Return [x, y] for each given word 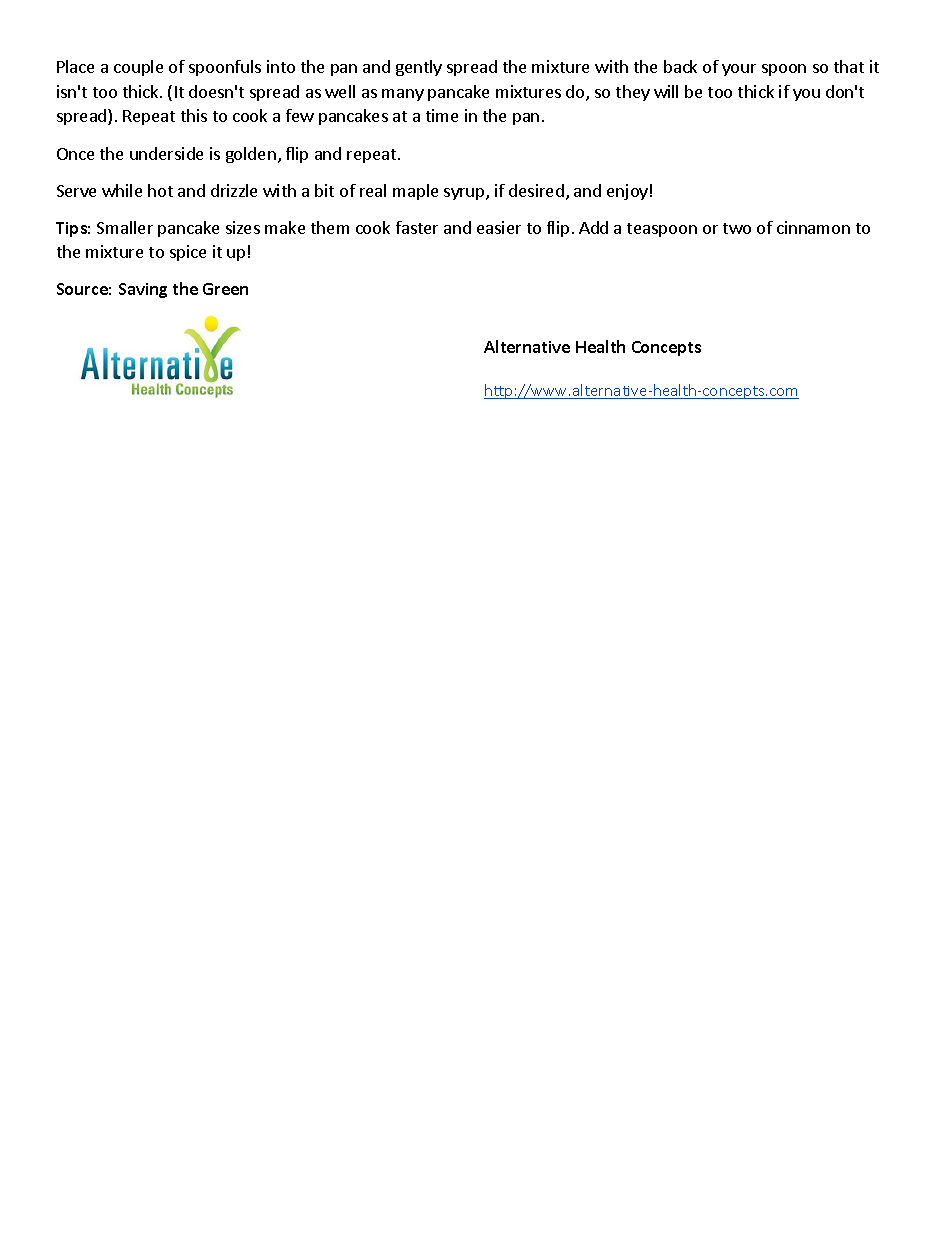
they [633, 93]
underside [166, 153]
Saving [143, 290]
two [737, 228]
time [442, 115]
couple [138, 68]
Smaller [125, 227]
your [739, 70]
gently [419, 68]
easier [499, 227]
